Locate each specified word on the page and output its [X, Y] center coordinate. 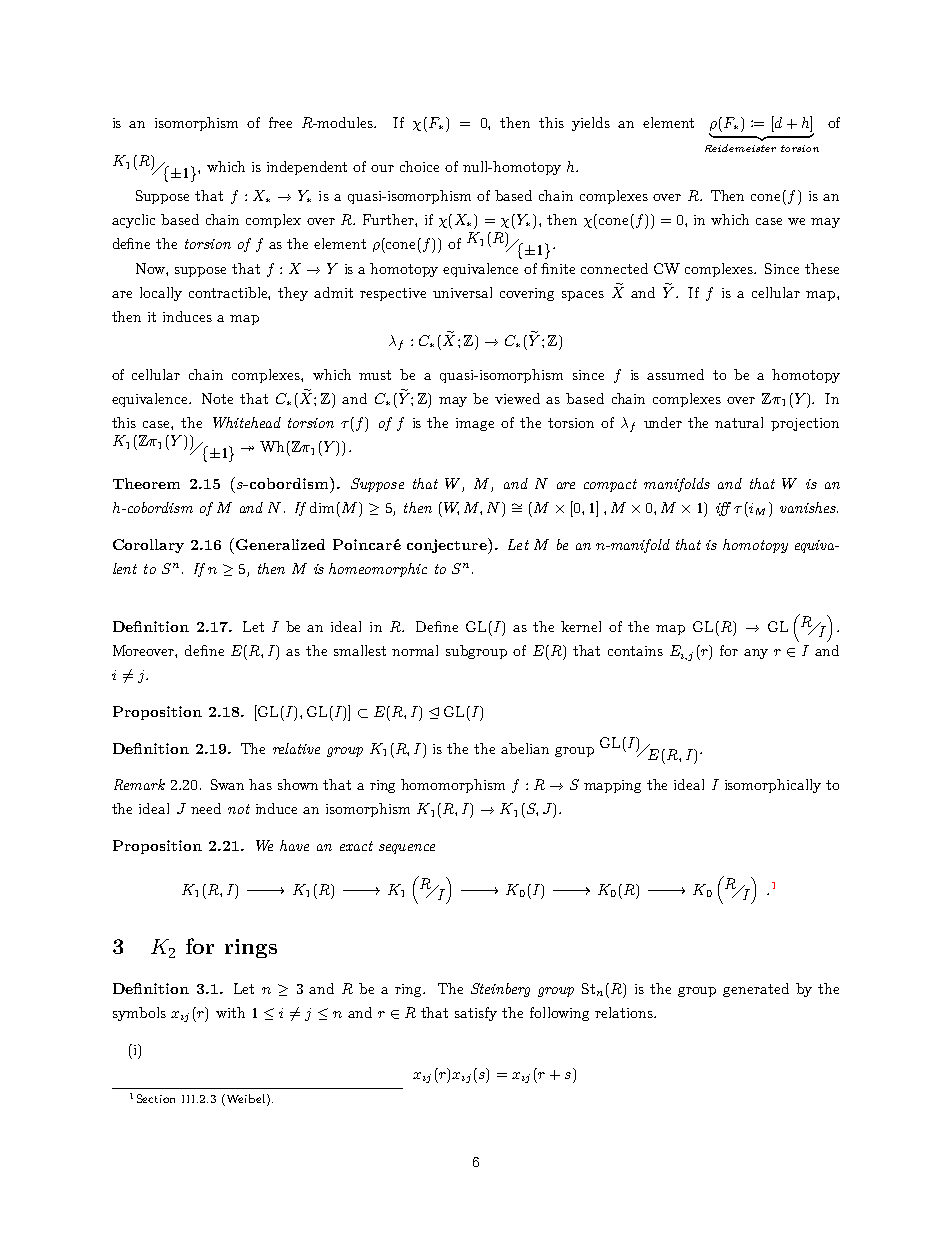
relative [296, 748]
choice [419, 166]
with [230, 1012]
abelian [525, 748]
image [475, 424]
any [756, 654]
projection [805, 424]
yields [591, 124]
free [280, 122]
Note [217, 398]
